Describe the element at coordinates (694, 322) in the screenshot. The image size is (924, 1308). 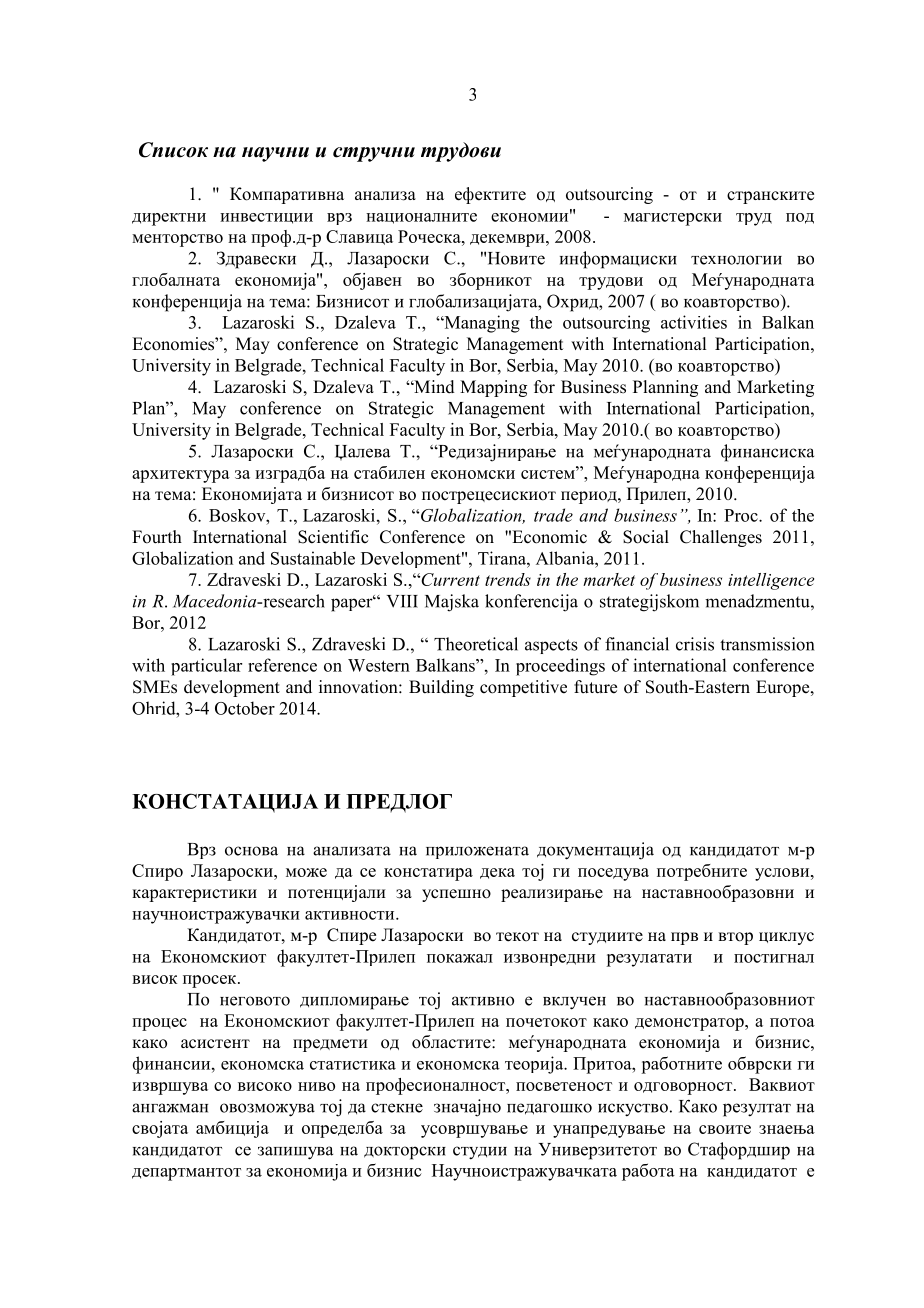
I see `activities` at that location.
